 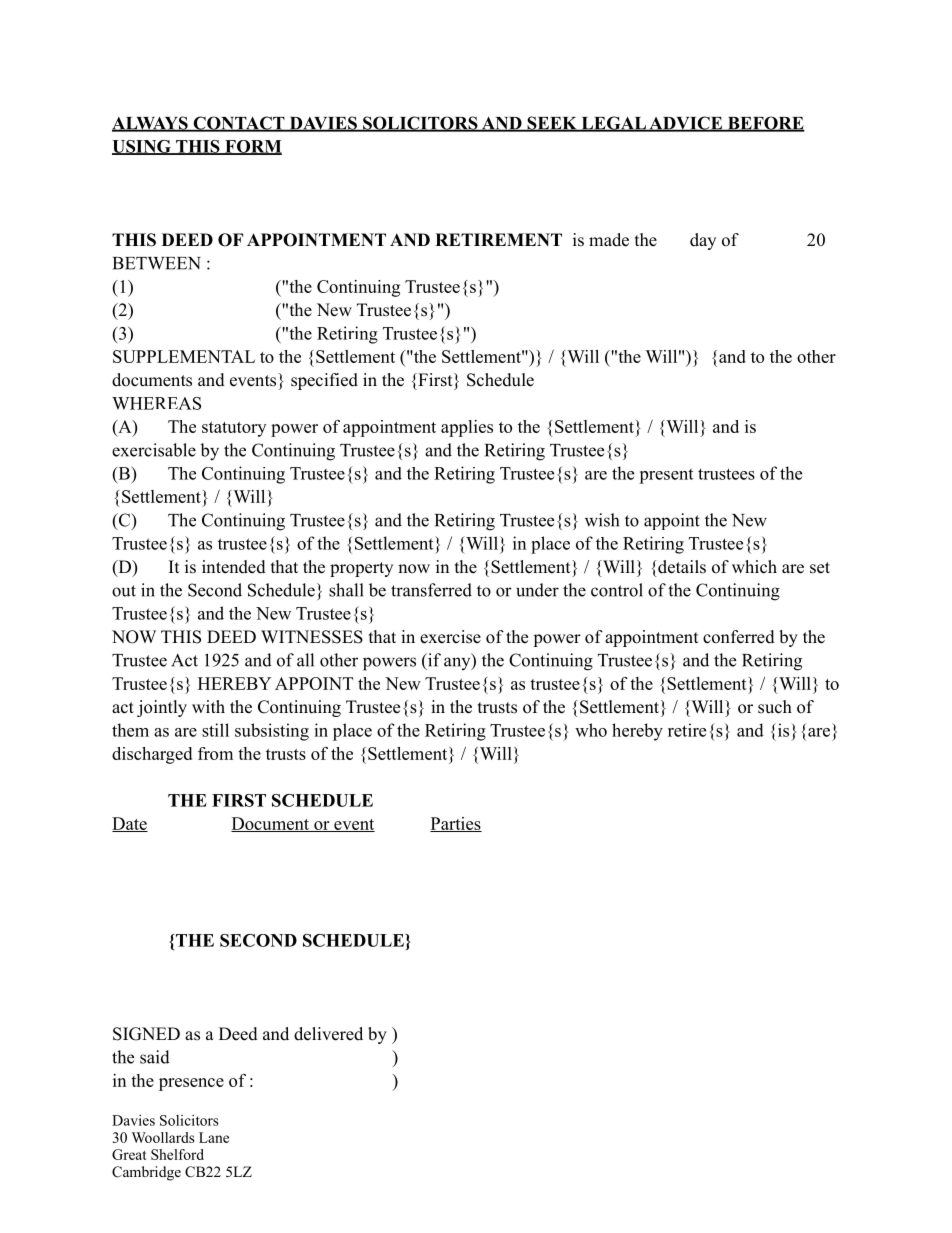 I want to click on present, so click(x=666, y=476).
